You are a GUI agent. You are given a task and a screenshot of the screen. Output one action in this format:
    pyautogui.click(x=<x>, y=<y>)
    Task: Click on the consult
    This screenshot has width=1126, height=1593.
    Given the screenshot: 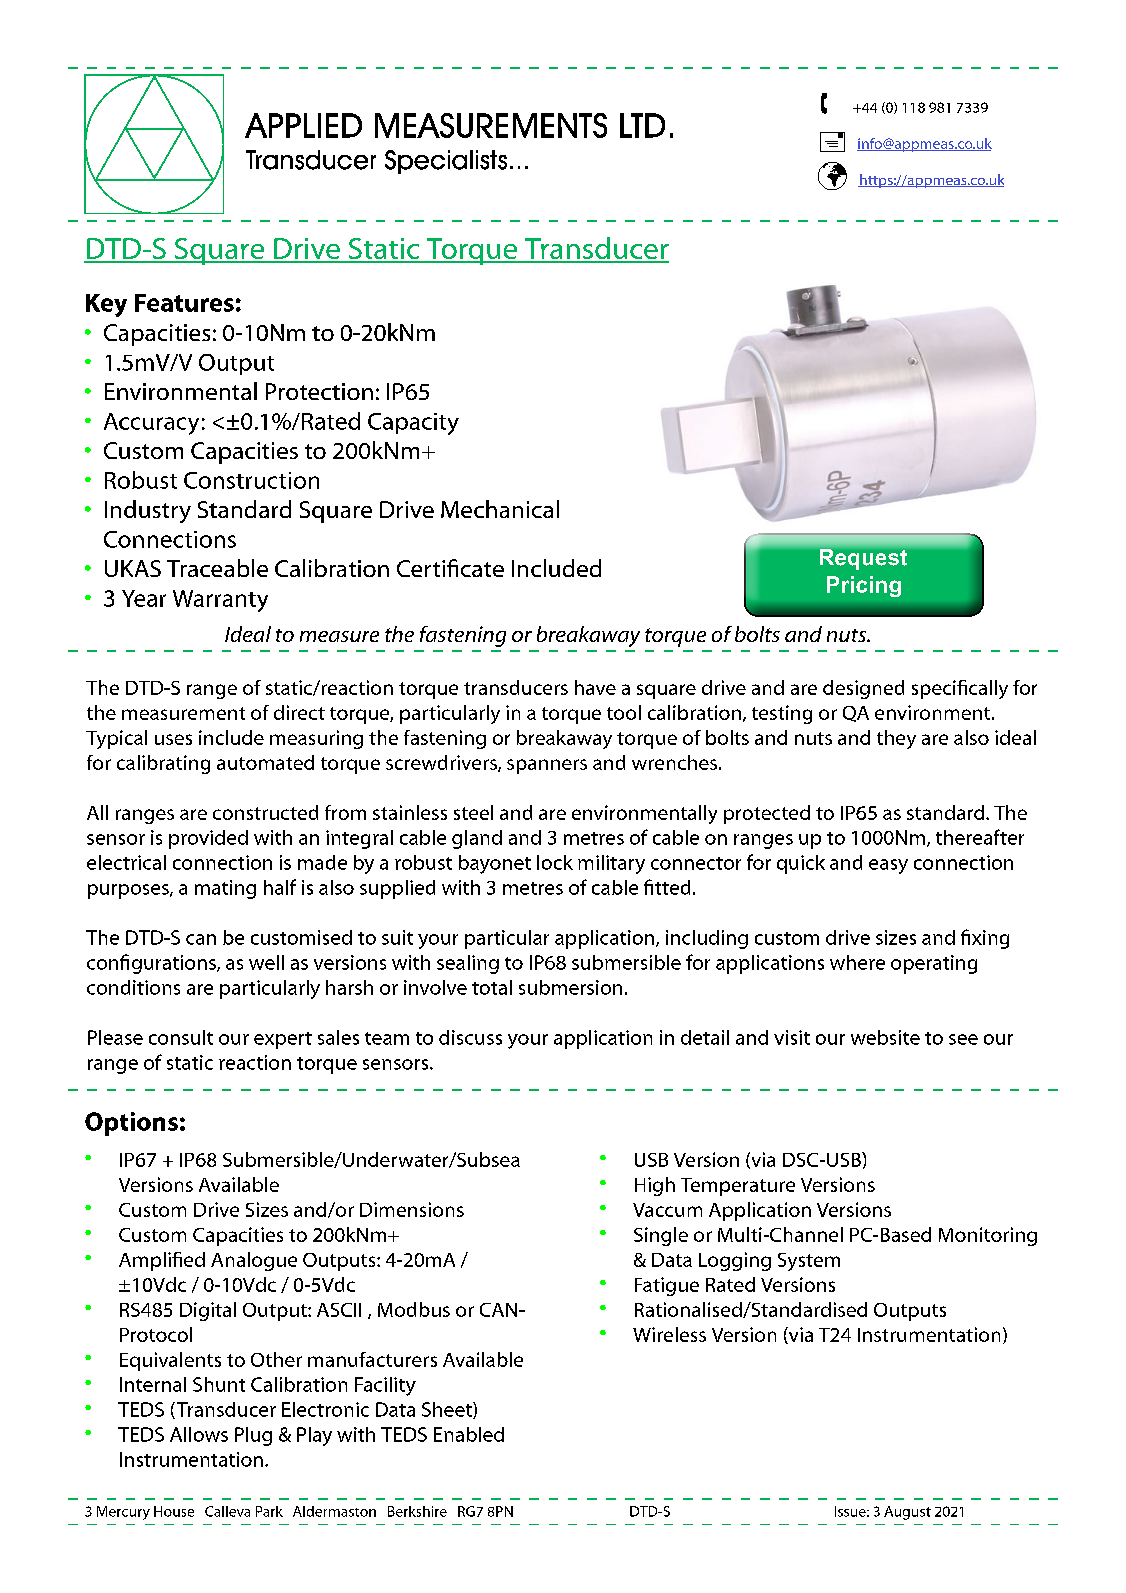 What is the action you would take?
    pyautogui.click(x=181, y=1037)
